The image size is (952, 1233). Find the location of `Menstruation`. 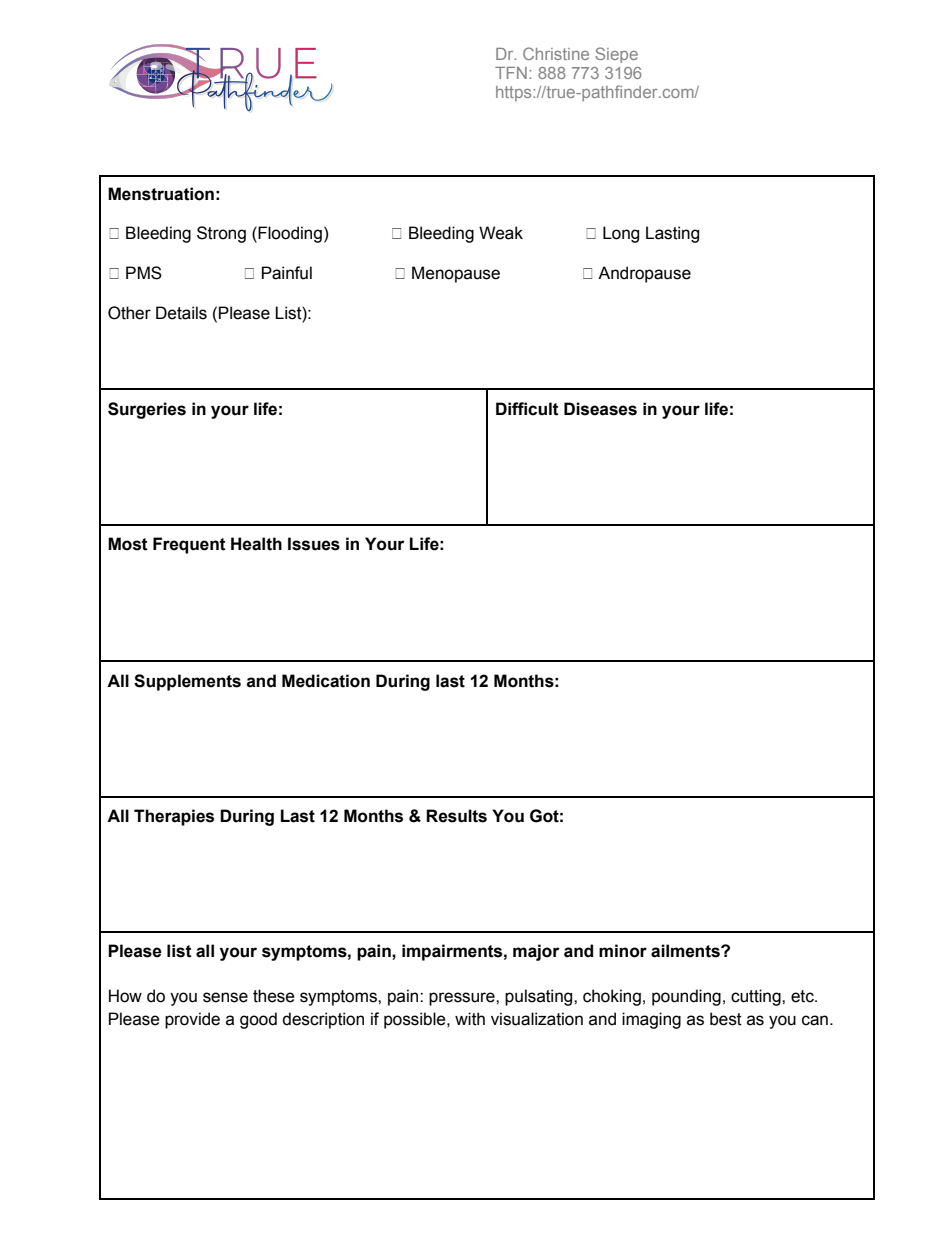

Menstruation is located at coordinates (161, 194).
